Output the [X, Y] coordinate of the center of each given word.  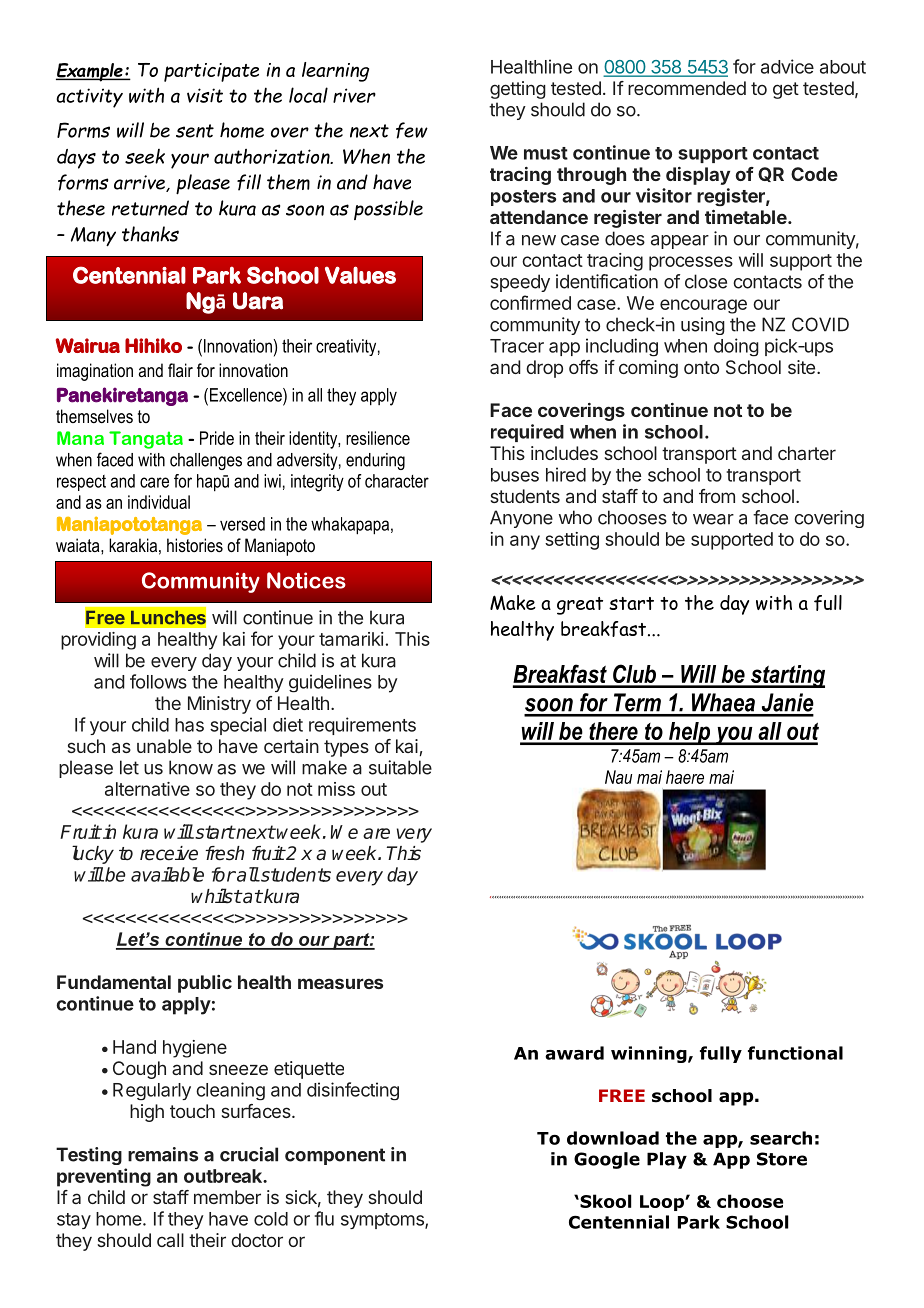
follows [158, 681]
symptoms [383, 1221]
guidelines [330, 683]
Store [782, 1159]
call [170, 1240]
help [689, 733]
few [412, 130]
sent [195, 131]
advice [787, 66]
